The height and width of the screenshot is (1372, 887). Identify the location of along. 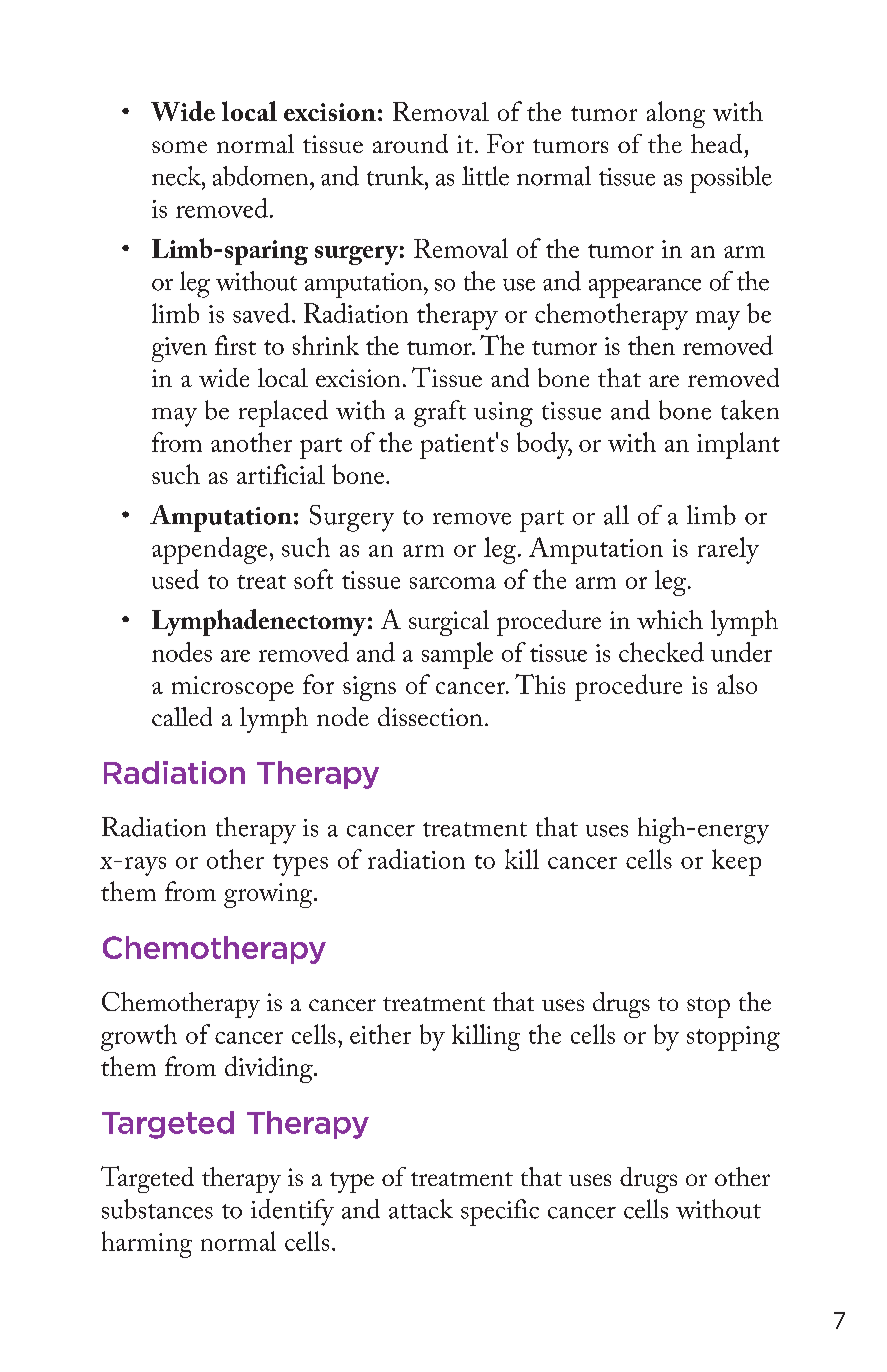
(676, 114).
